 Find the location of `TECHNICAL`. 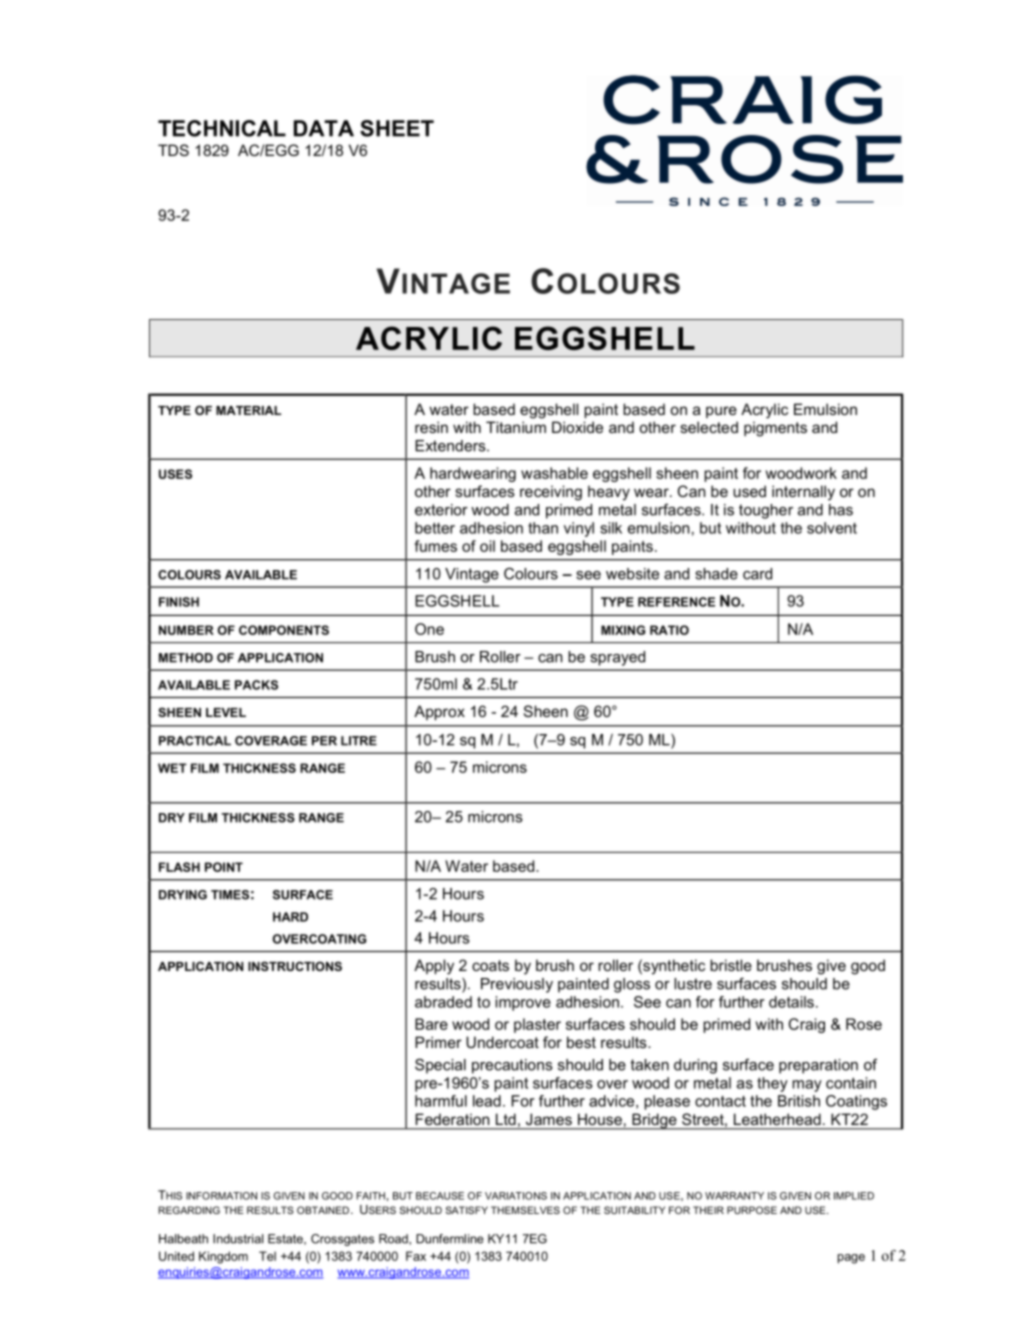

TECHNICAL is located at coordinates (222, 128).
